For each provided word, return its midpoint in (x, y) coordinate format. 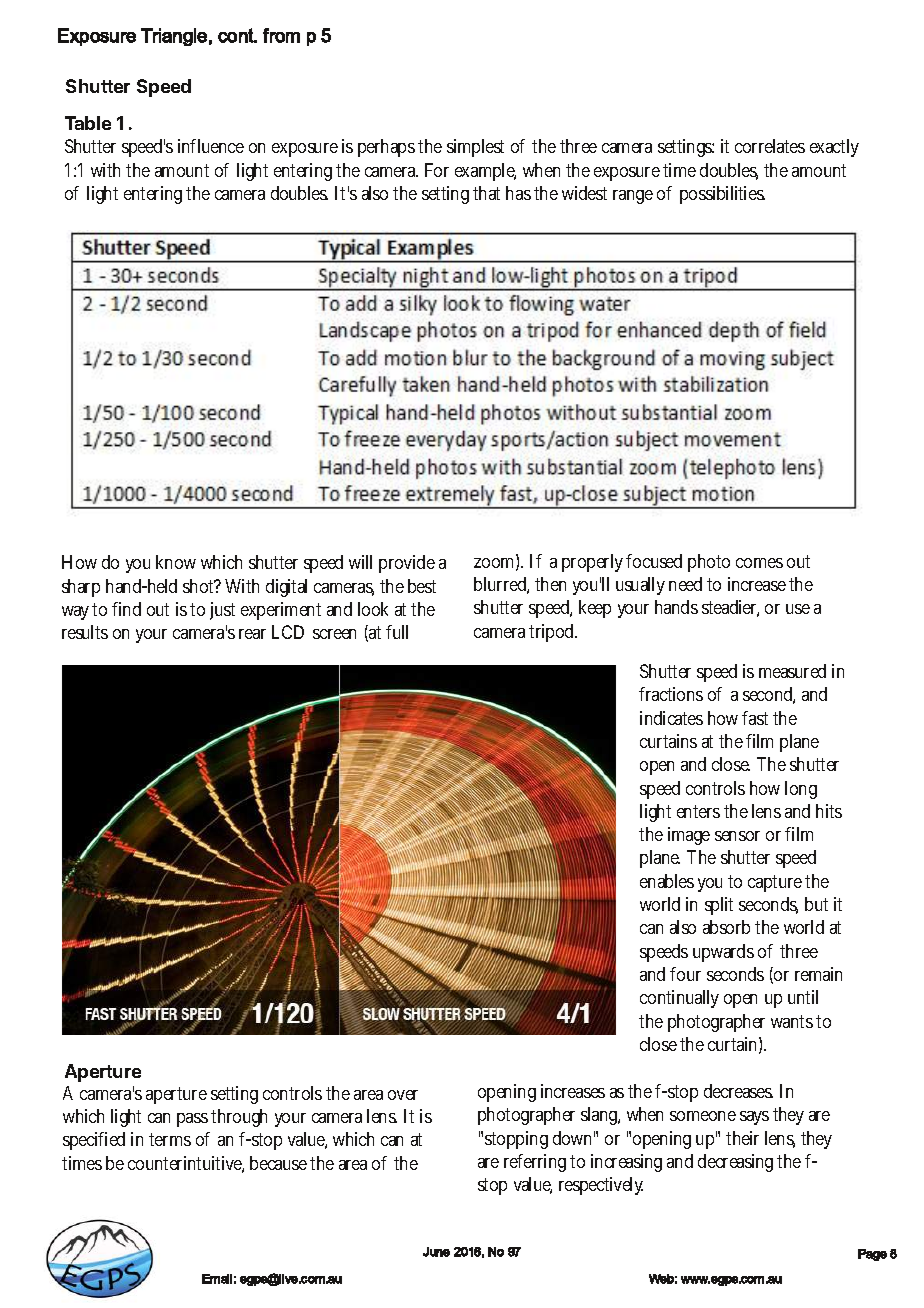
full (397, 632)
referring (535, 1163)
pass (194, 1120)
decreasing (735, 1163)
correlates (770, 146)
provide (407, 564)
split (719, 906)
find (126, 609)
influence (211, 146)
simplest (475, 148)
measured (792, 671)
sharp (81, 588)
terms (170, 1139)
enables (667, 881)
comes (759, 563)
